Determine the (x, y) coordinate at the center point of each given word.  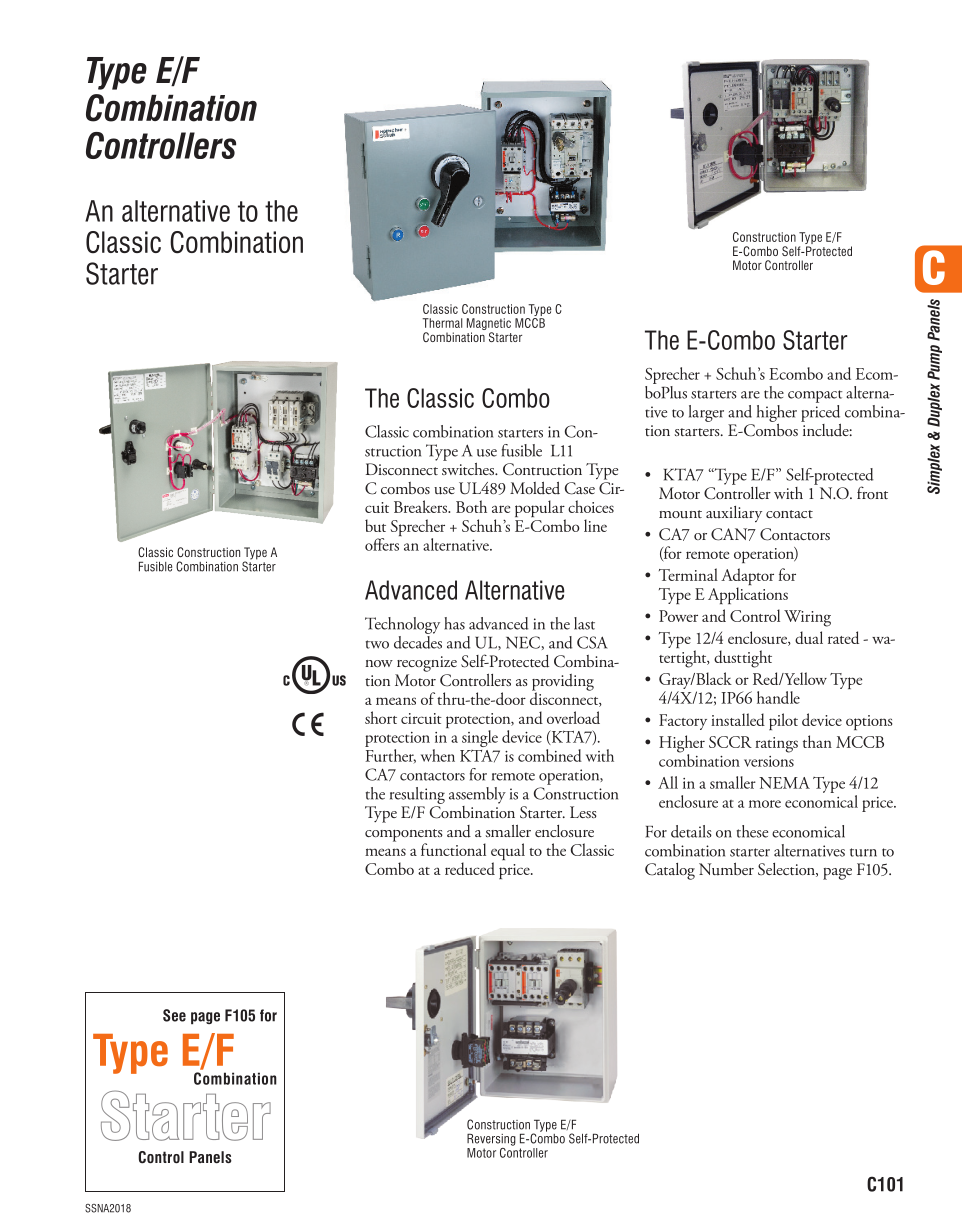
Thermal (442, 323)
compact (815, 396)
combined (550, 755)
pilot (783, 721)
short (381, 717)
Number (726, 869)
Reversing (491, 1139)
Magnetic (489, 325)
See (174, 1015)
